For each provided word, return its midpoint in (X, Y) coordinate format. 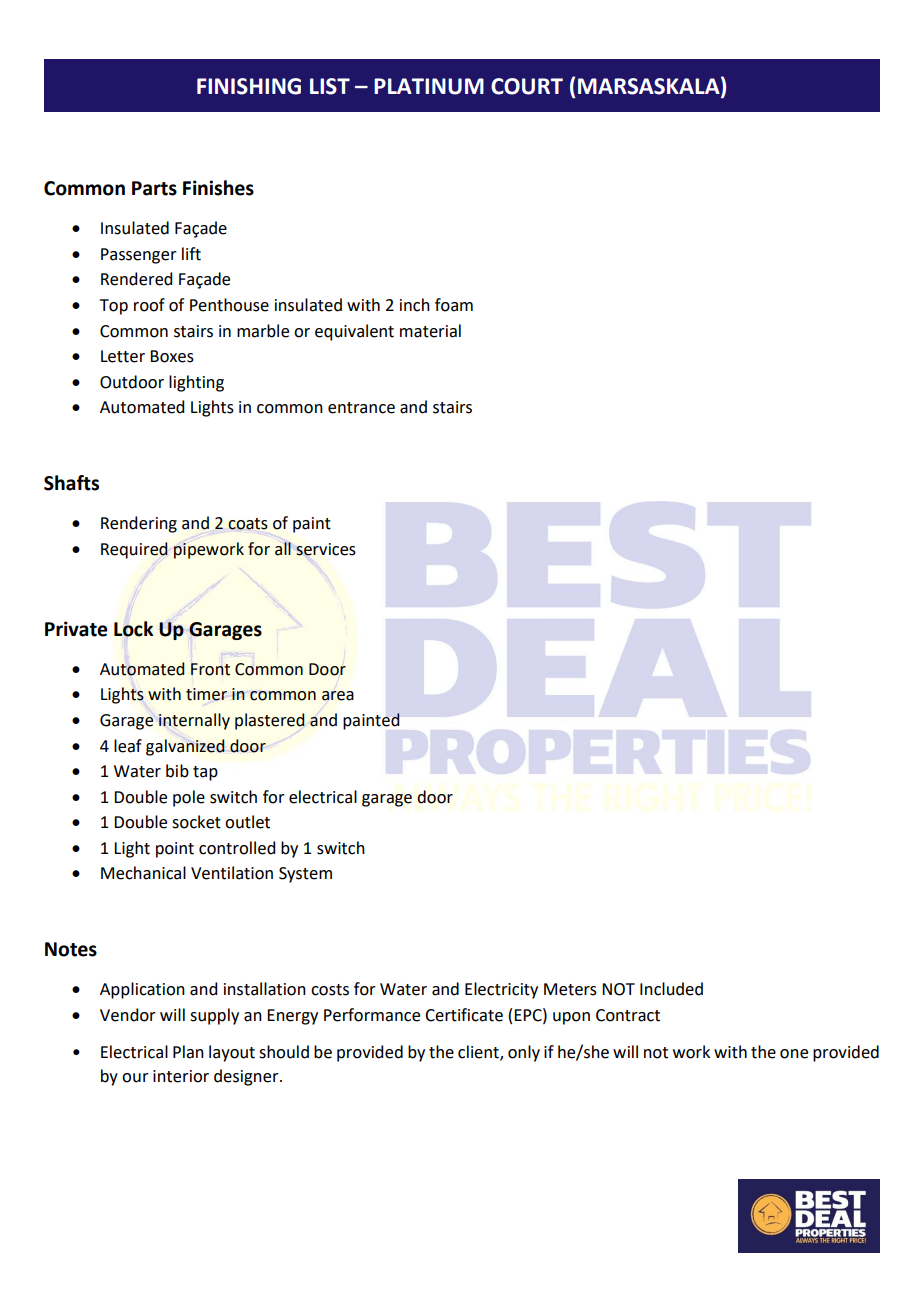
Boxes (172, 356)
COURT (527, 86)
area (338, 696)
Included (671, 989)
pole (189, 798)
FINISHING (249, 86)
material (430, 331)
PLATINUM (429, 86)
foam (454, 305)
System (305, 875)
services (326, 549)
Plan (188, 1052)
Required (134, 550)
